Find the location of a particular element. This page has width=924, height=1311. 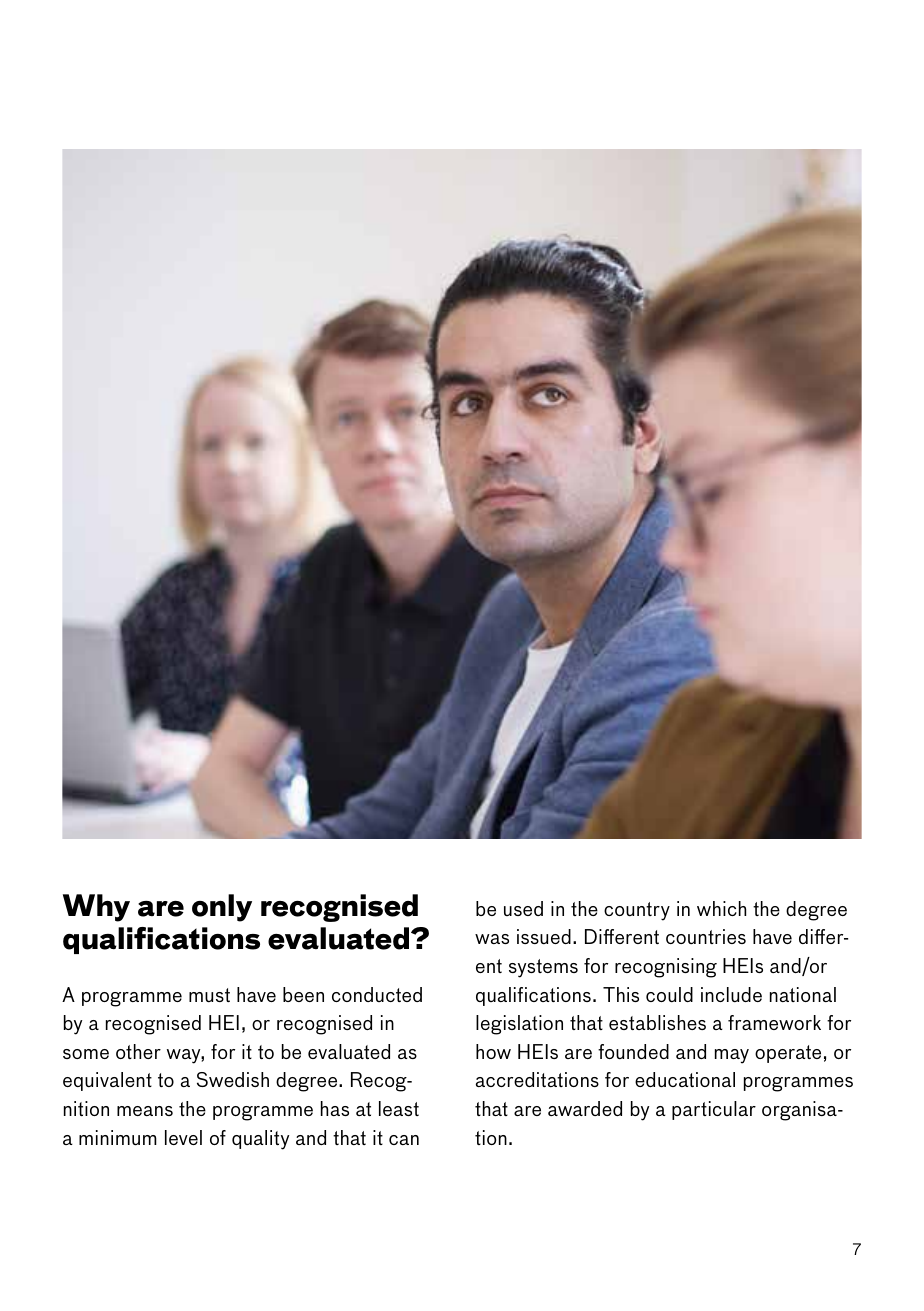

only is located at coordinates (222, 908).
